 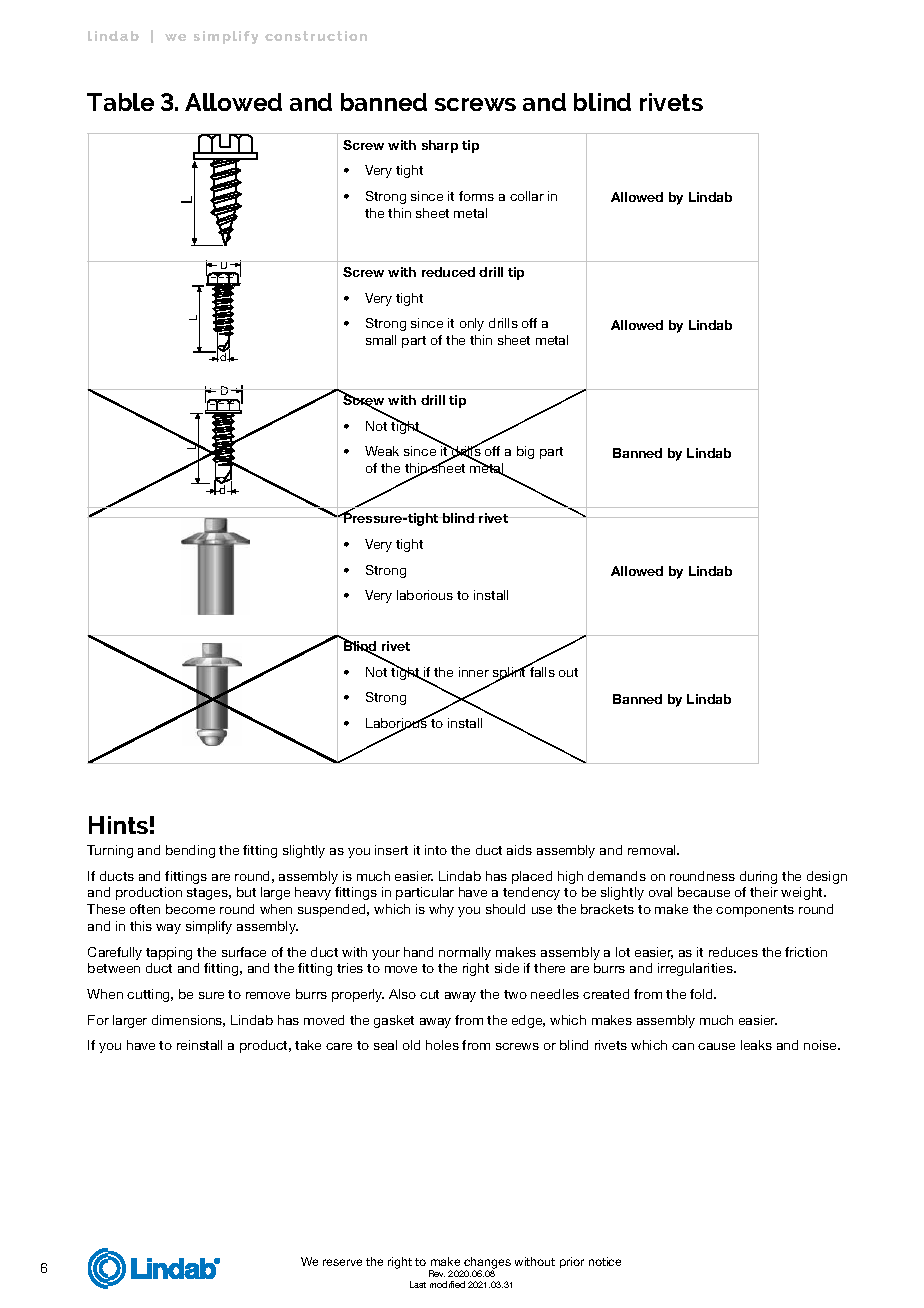 What do you see at coordinates (120, 102) in the screenshot?
I see `Table` at bounding box center [120, 102].
